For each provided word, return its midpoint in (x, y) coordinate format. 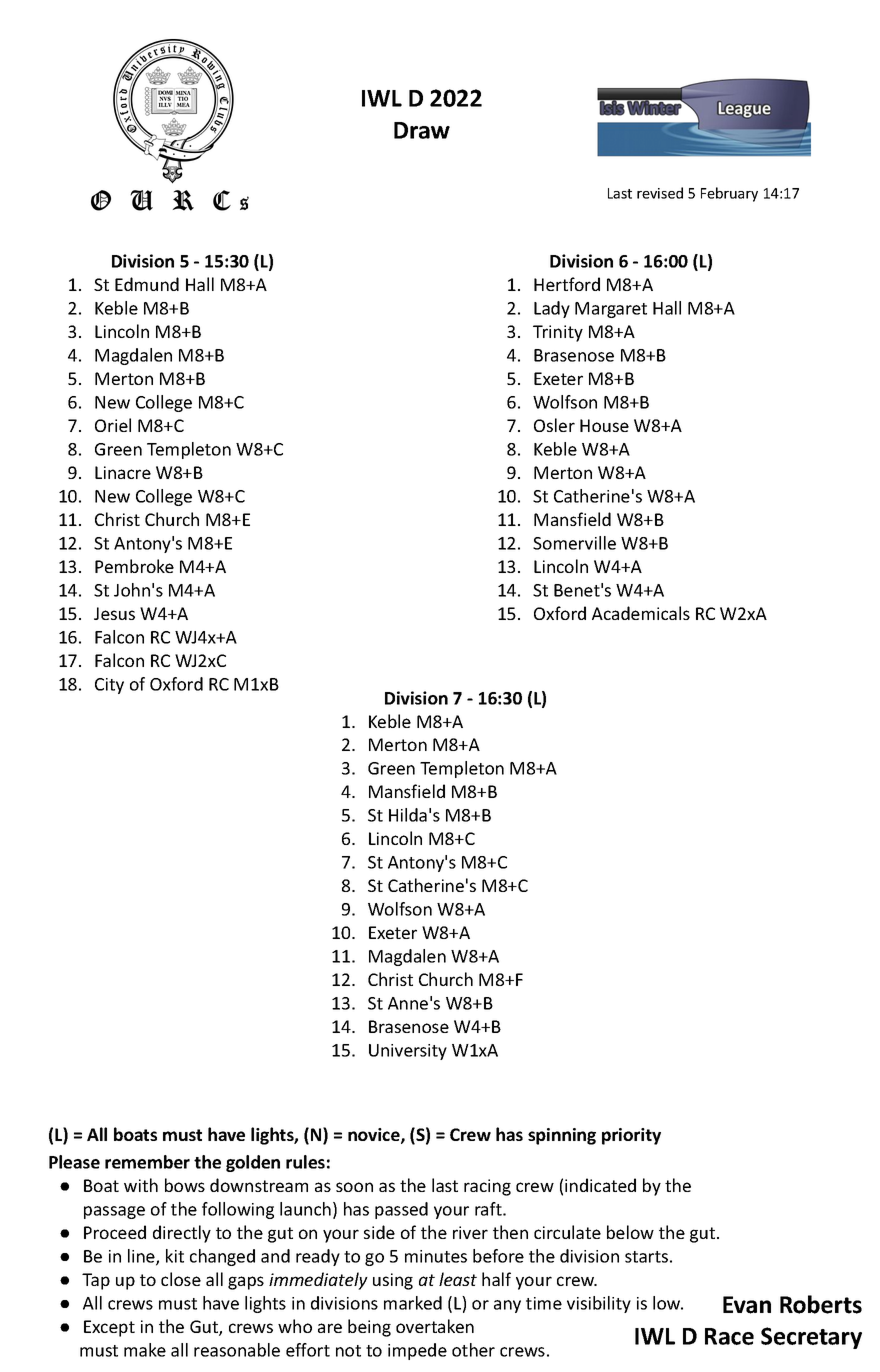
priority (631, 1136)
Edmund (147, 284)
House (604, 425)
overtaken (435, 1326)
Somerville (574, 543)
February (729, 194)
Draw (422, 130)
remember (147, 1162)
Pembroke (134, 566)
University (408, 1052)
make (145, 1350)
